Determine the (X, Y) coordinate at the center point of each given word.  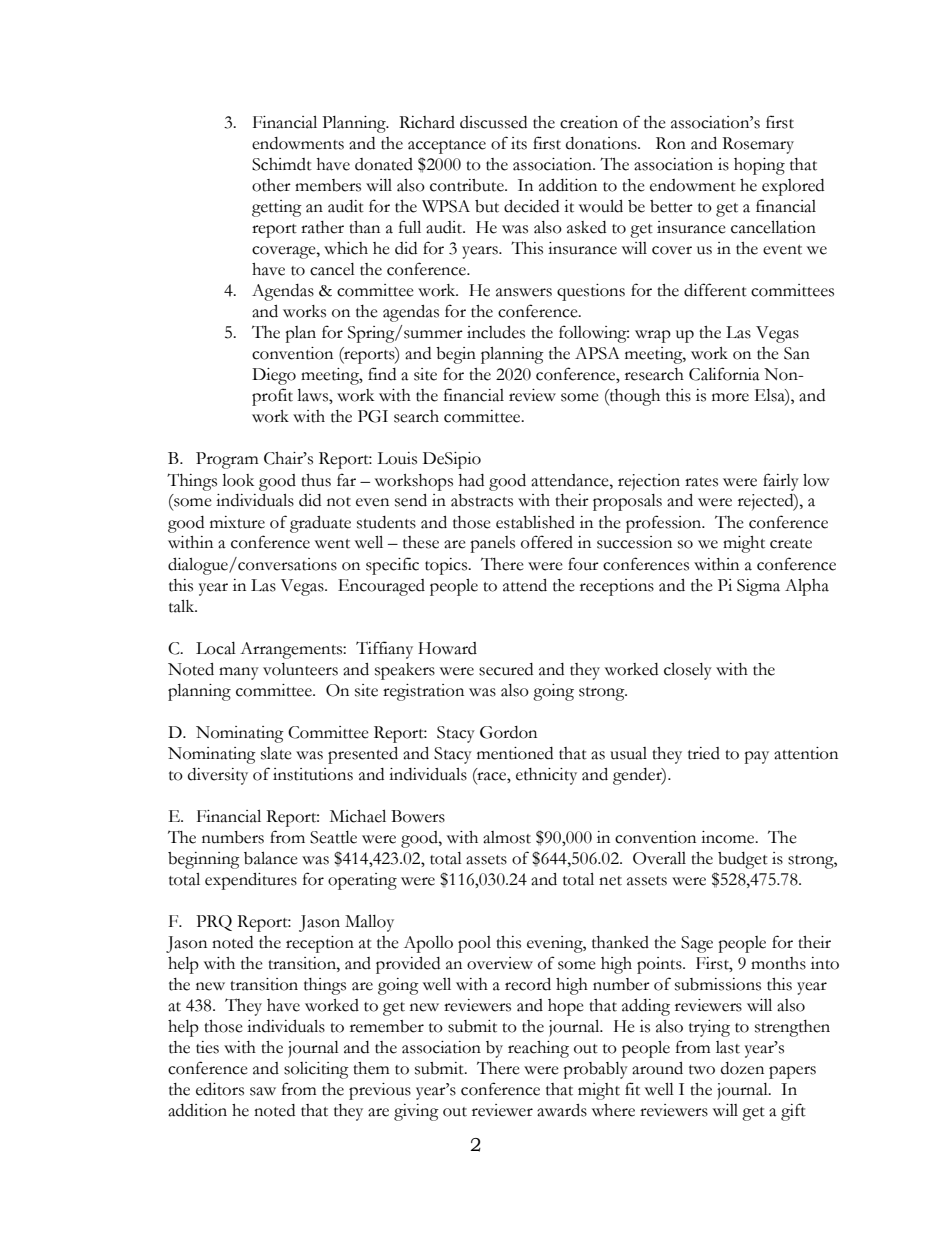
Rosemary (758, 145)
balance (271, 858)
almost (507, 837)
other (271, 185)
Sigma (758, 587)
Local (216, 648)
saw (263, 1091)
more (730, 397)
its (519, 143)
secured (506, 669)
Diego (274, 376)
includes (496, 332)
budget (743, 860)
